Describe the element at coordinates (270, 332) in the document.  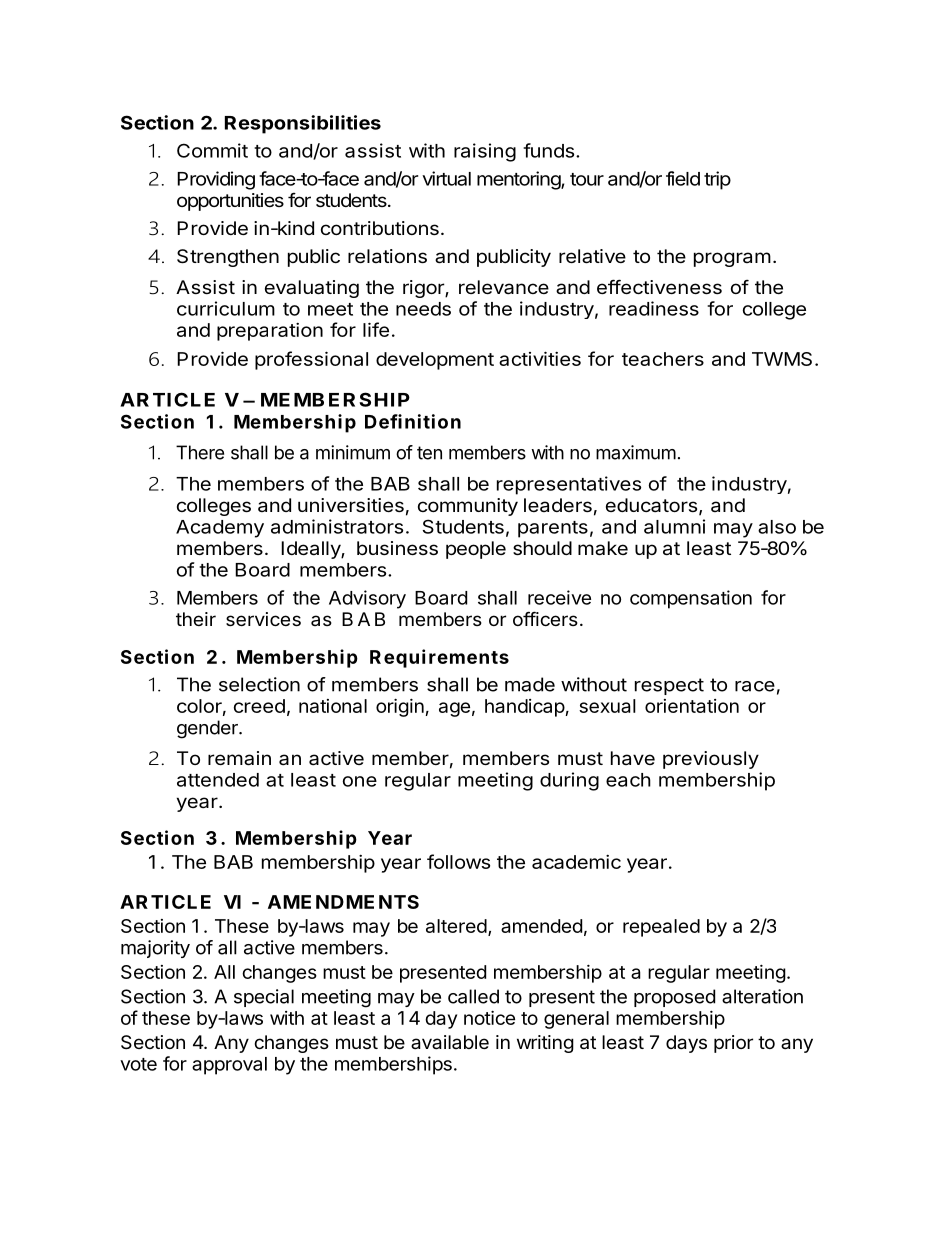
I see `preparation` at that location.
